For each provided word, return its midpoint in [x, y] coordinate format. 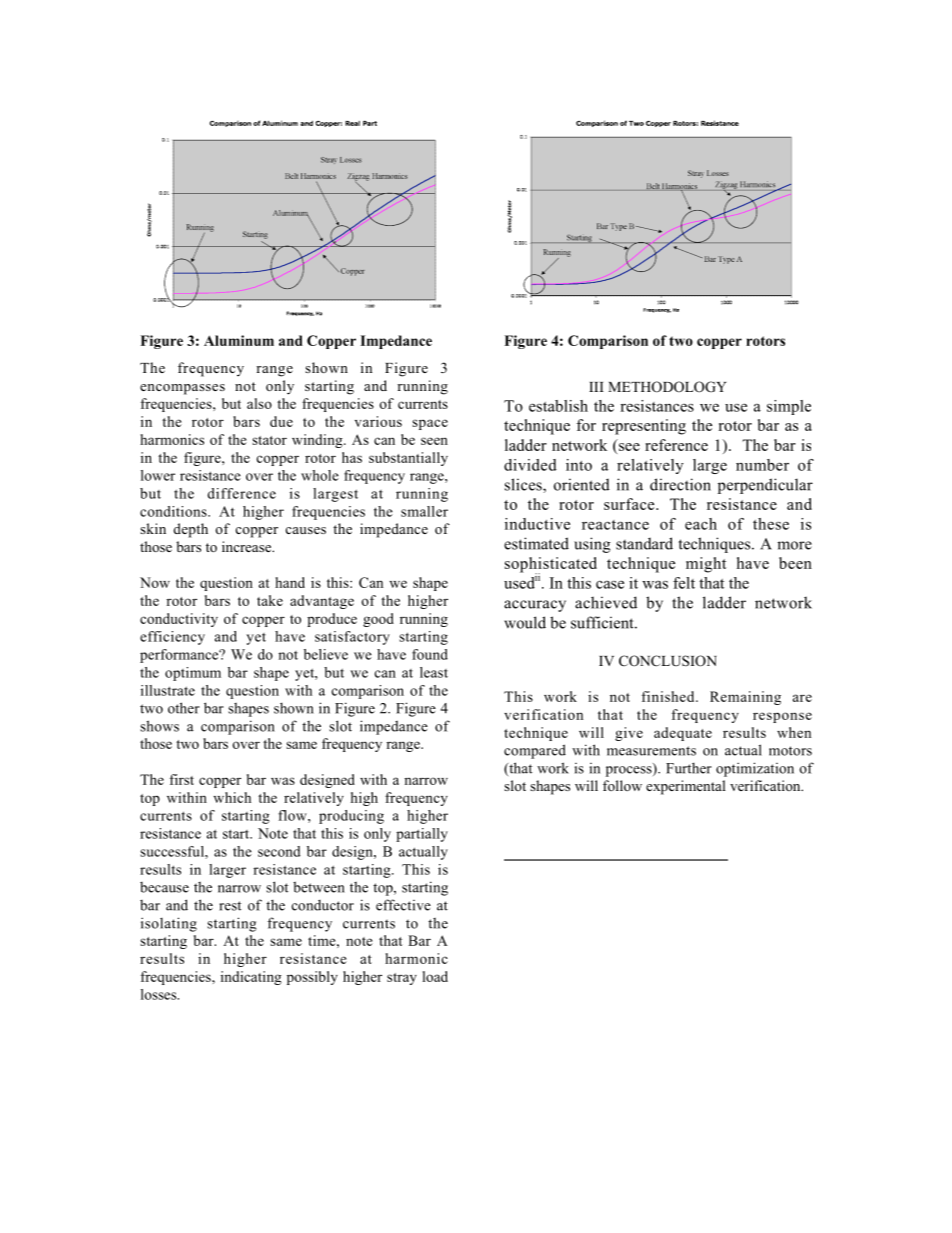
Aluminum [239, 340]
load [435, 976]
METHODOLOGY [667, 387]
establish [558, 406]
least [434, 672]
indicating [251, 978]
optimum [193, 674]
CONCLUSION [668, 661]
